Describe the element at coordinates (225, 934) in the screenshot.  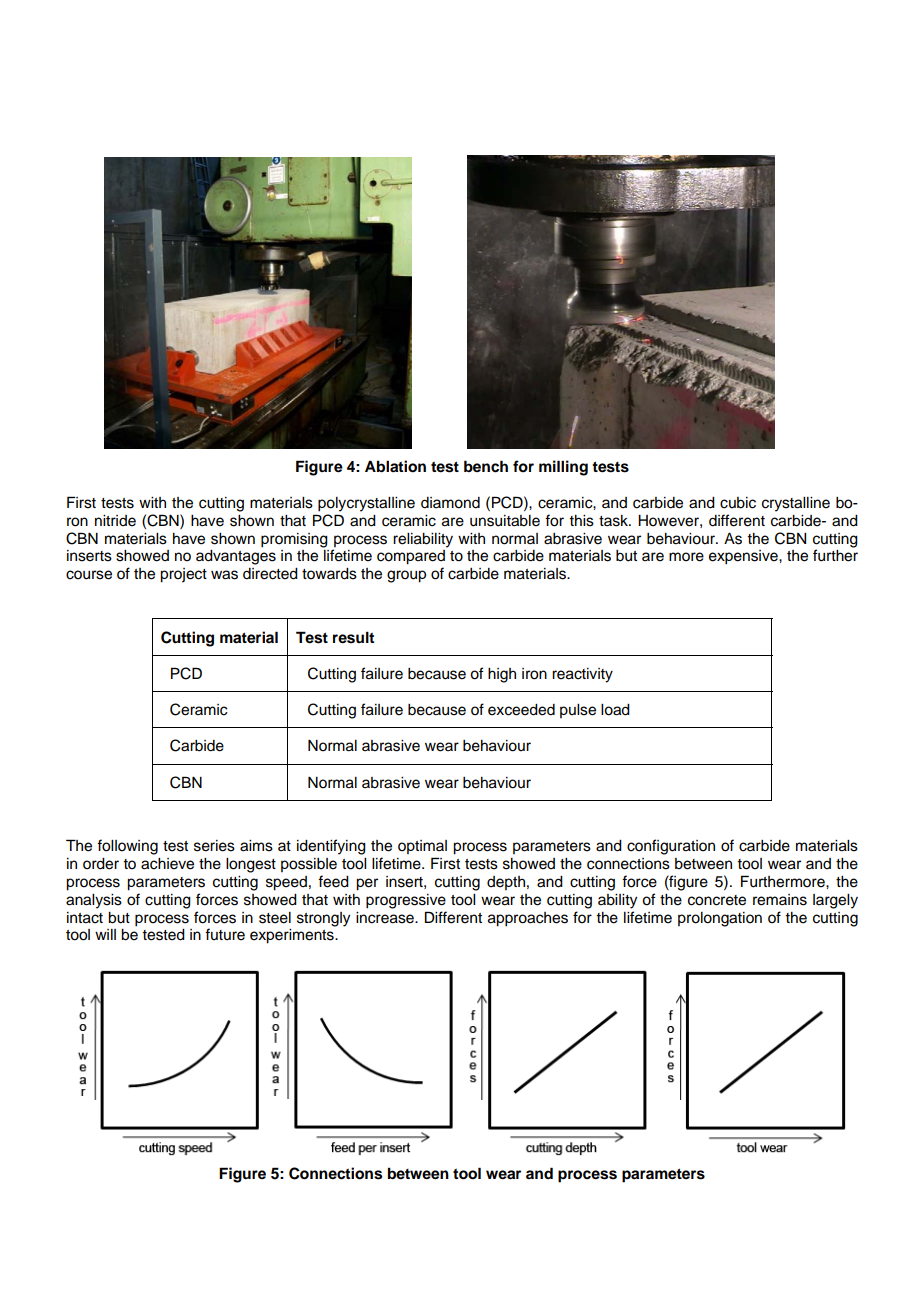
I see `future` at that location.
